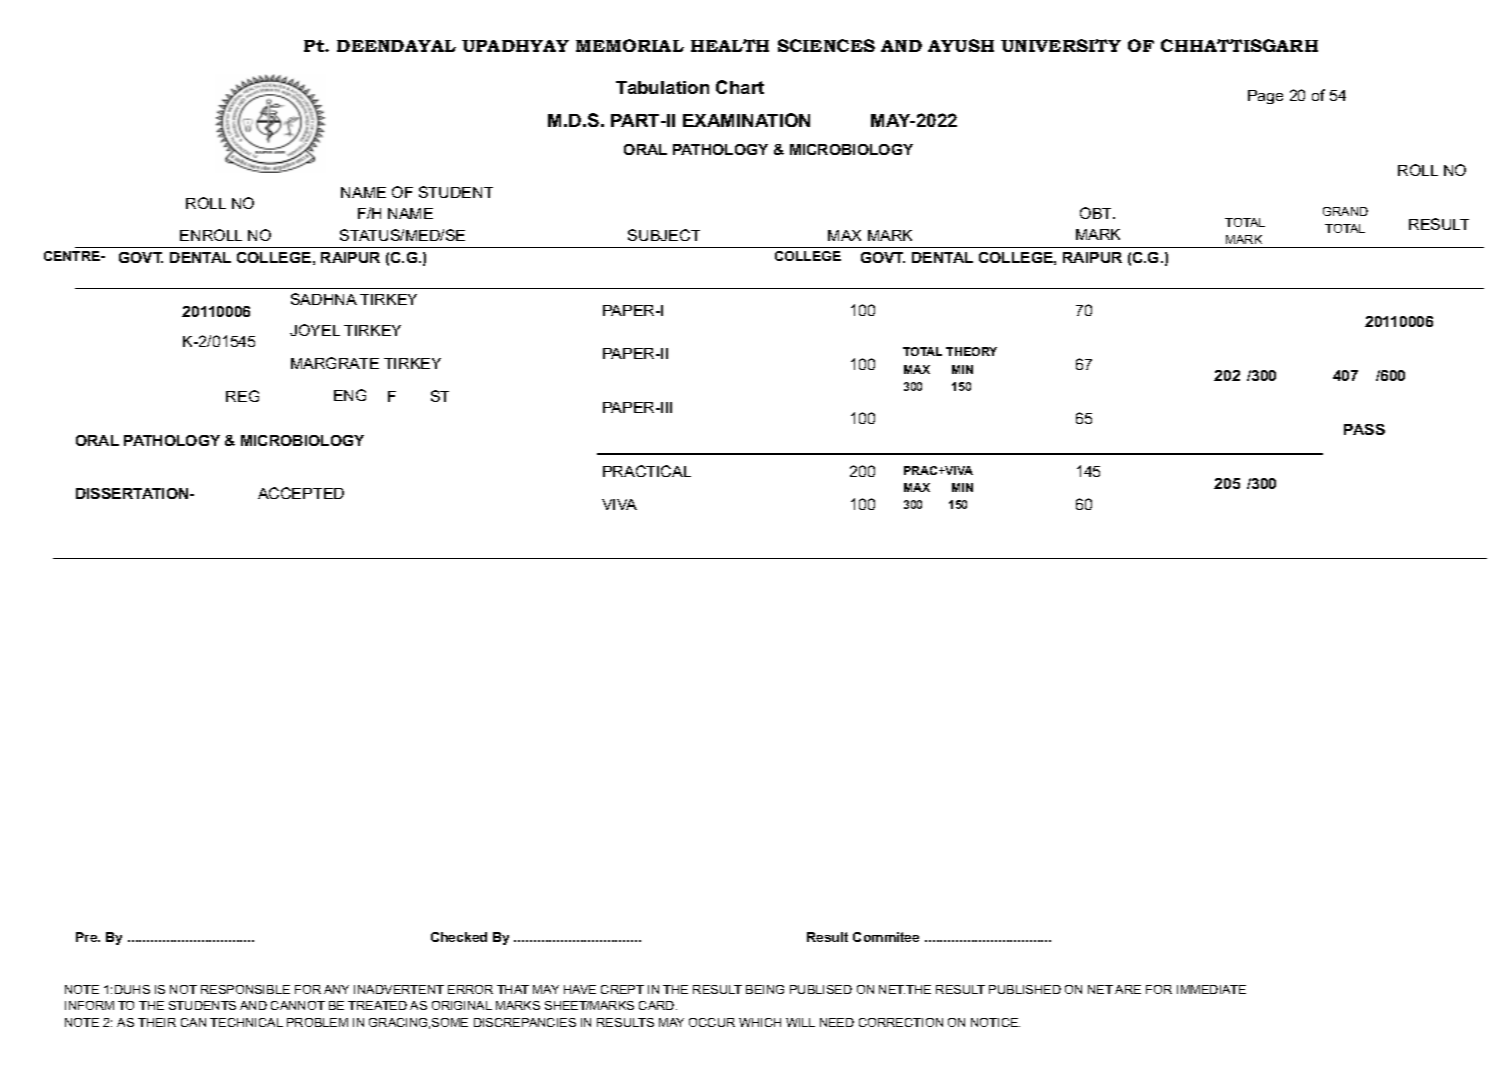 The width and height of the screenshot is (1507, 1066). What do you see at coordinates (1364, 429) in the screenshot?
I see `PASS` at bounding box center [1364, 429].
